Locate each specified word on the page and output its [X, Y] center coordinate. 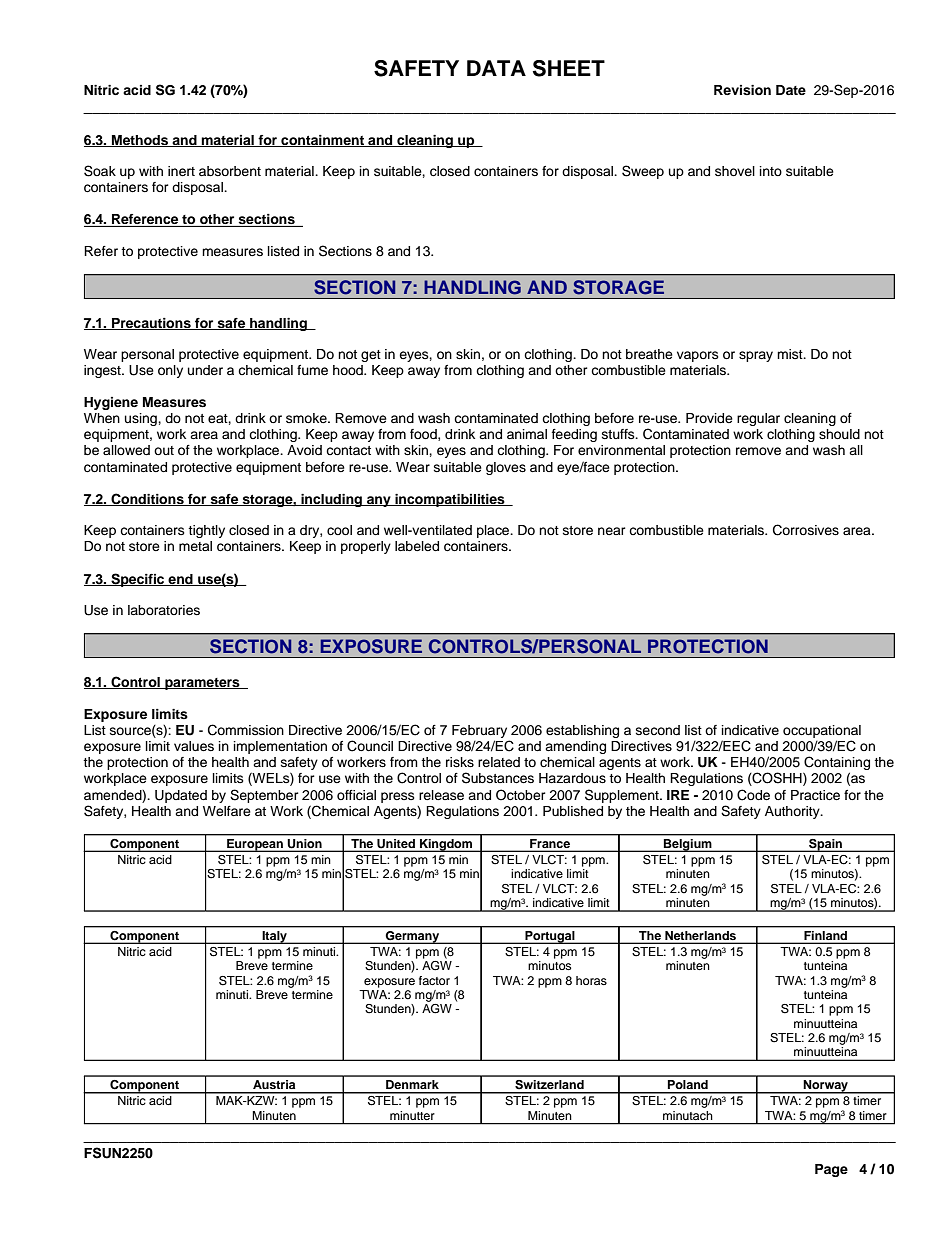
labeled [417, 546]
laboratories [164, 610]
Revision [742, 90]
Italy [274, 937]
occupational [822, 731]
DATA [496, 68]
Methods [140, 141]
